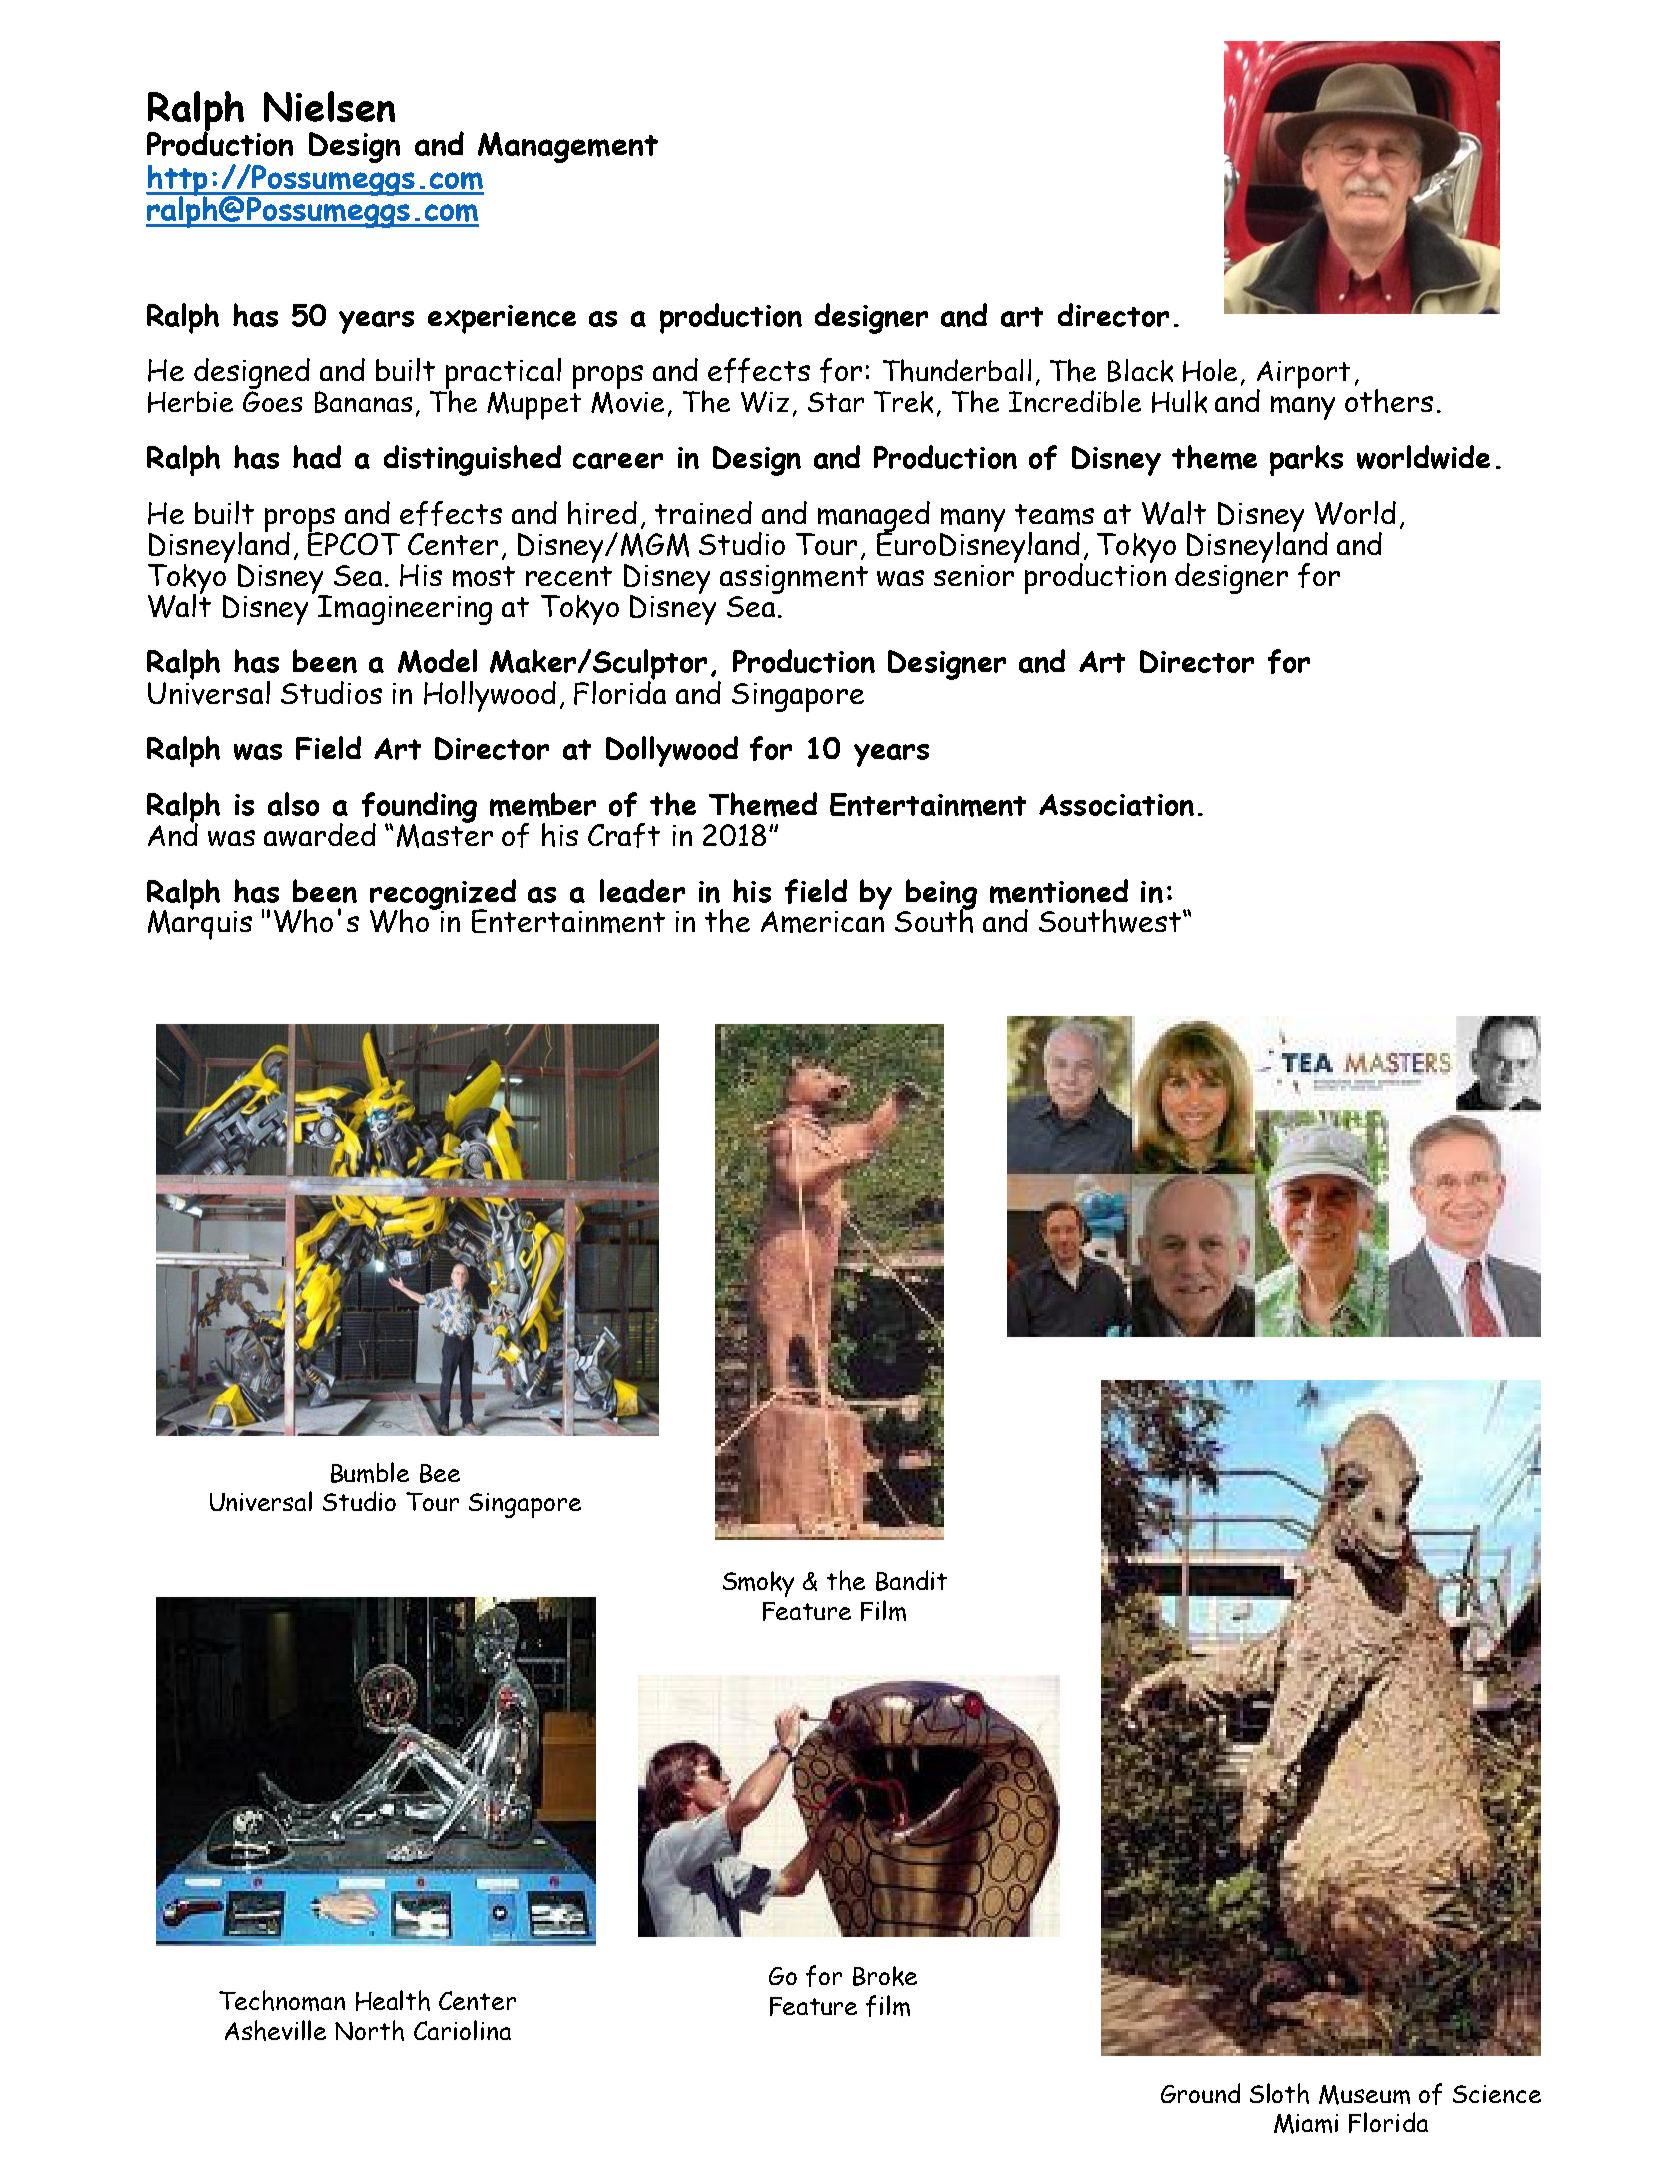 Image resolution: width=1675 pixels, height=2167 pixels. Describe the element at coordinates (1303, 376) in the screenshot. I see `Airport` at that location.
